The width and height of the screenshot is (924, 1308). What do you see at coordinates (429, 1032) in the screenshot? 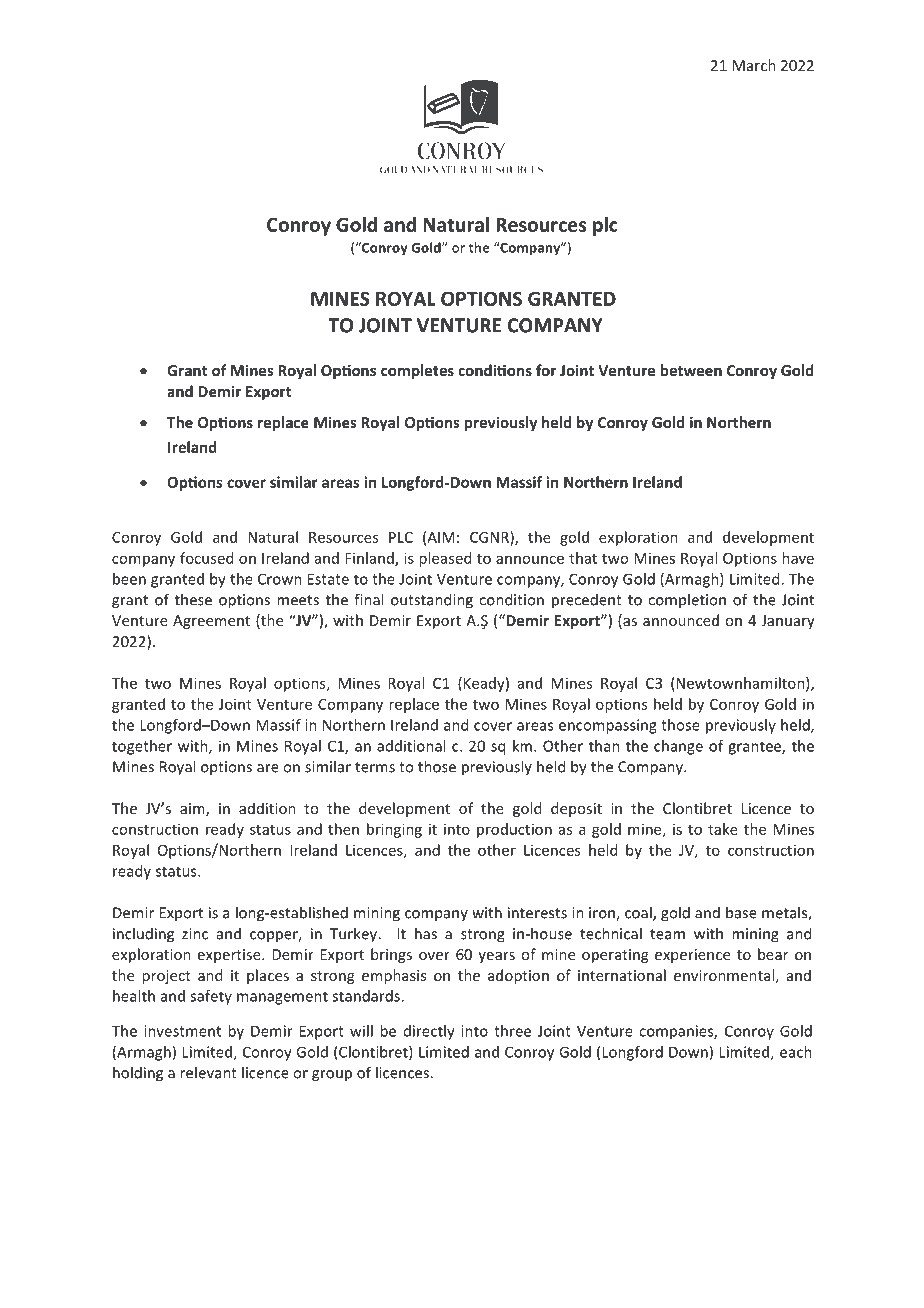
I see `directly` at bounding box center [429, 1032].
